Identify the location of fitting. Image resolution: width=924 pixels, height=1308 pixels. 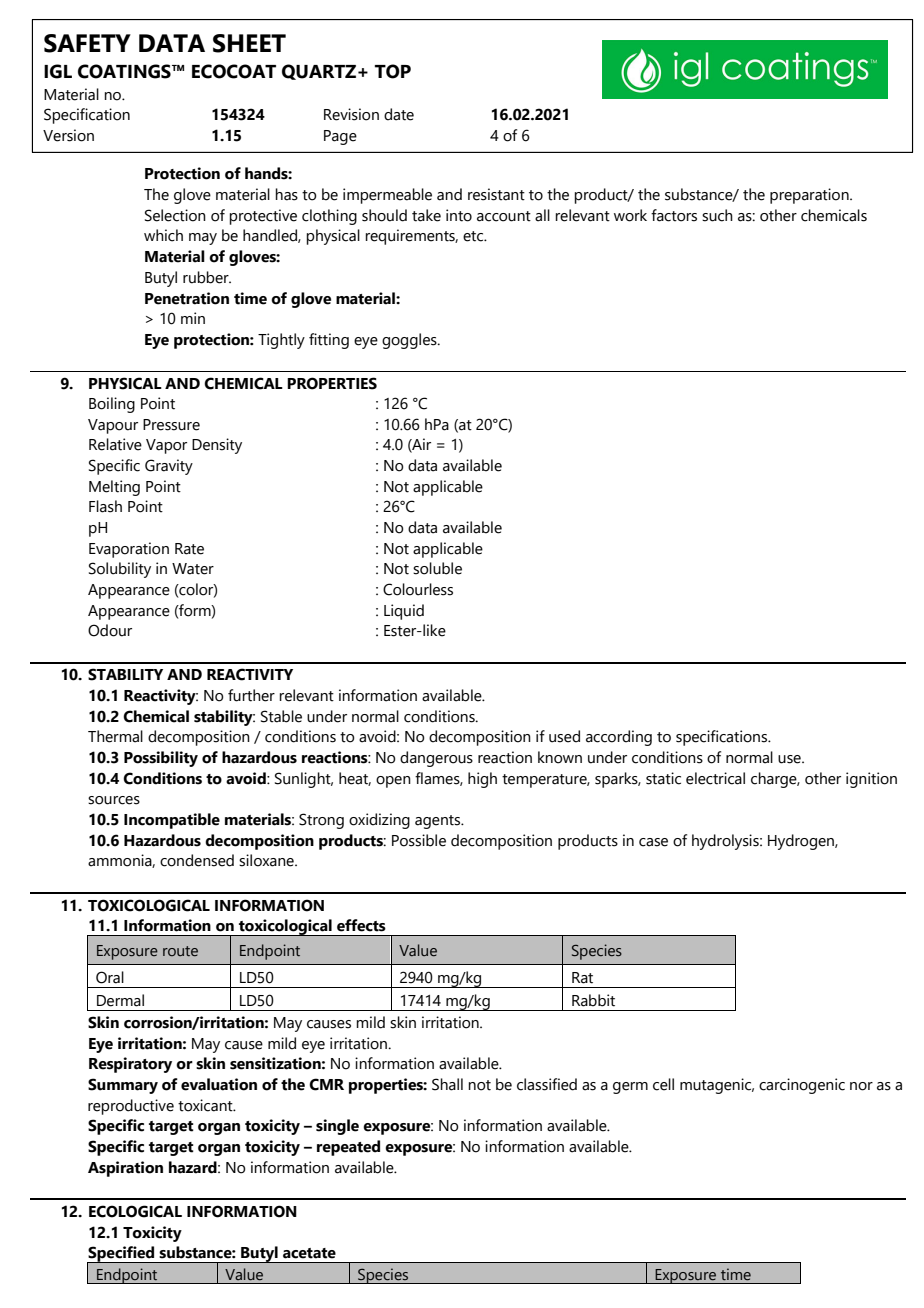
(329, 341).
